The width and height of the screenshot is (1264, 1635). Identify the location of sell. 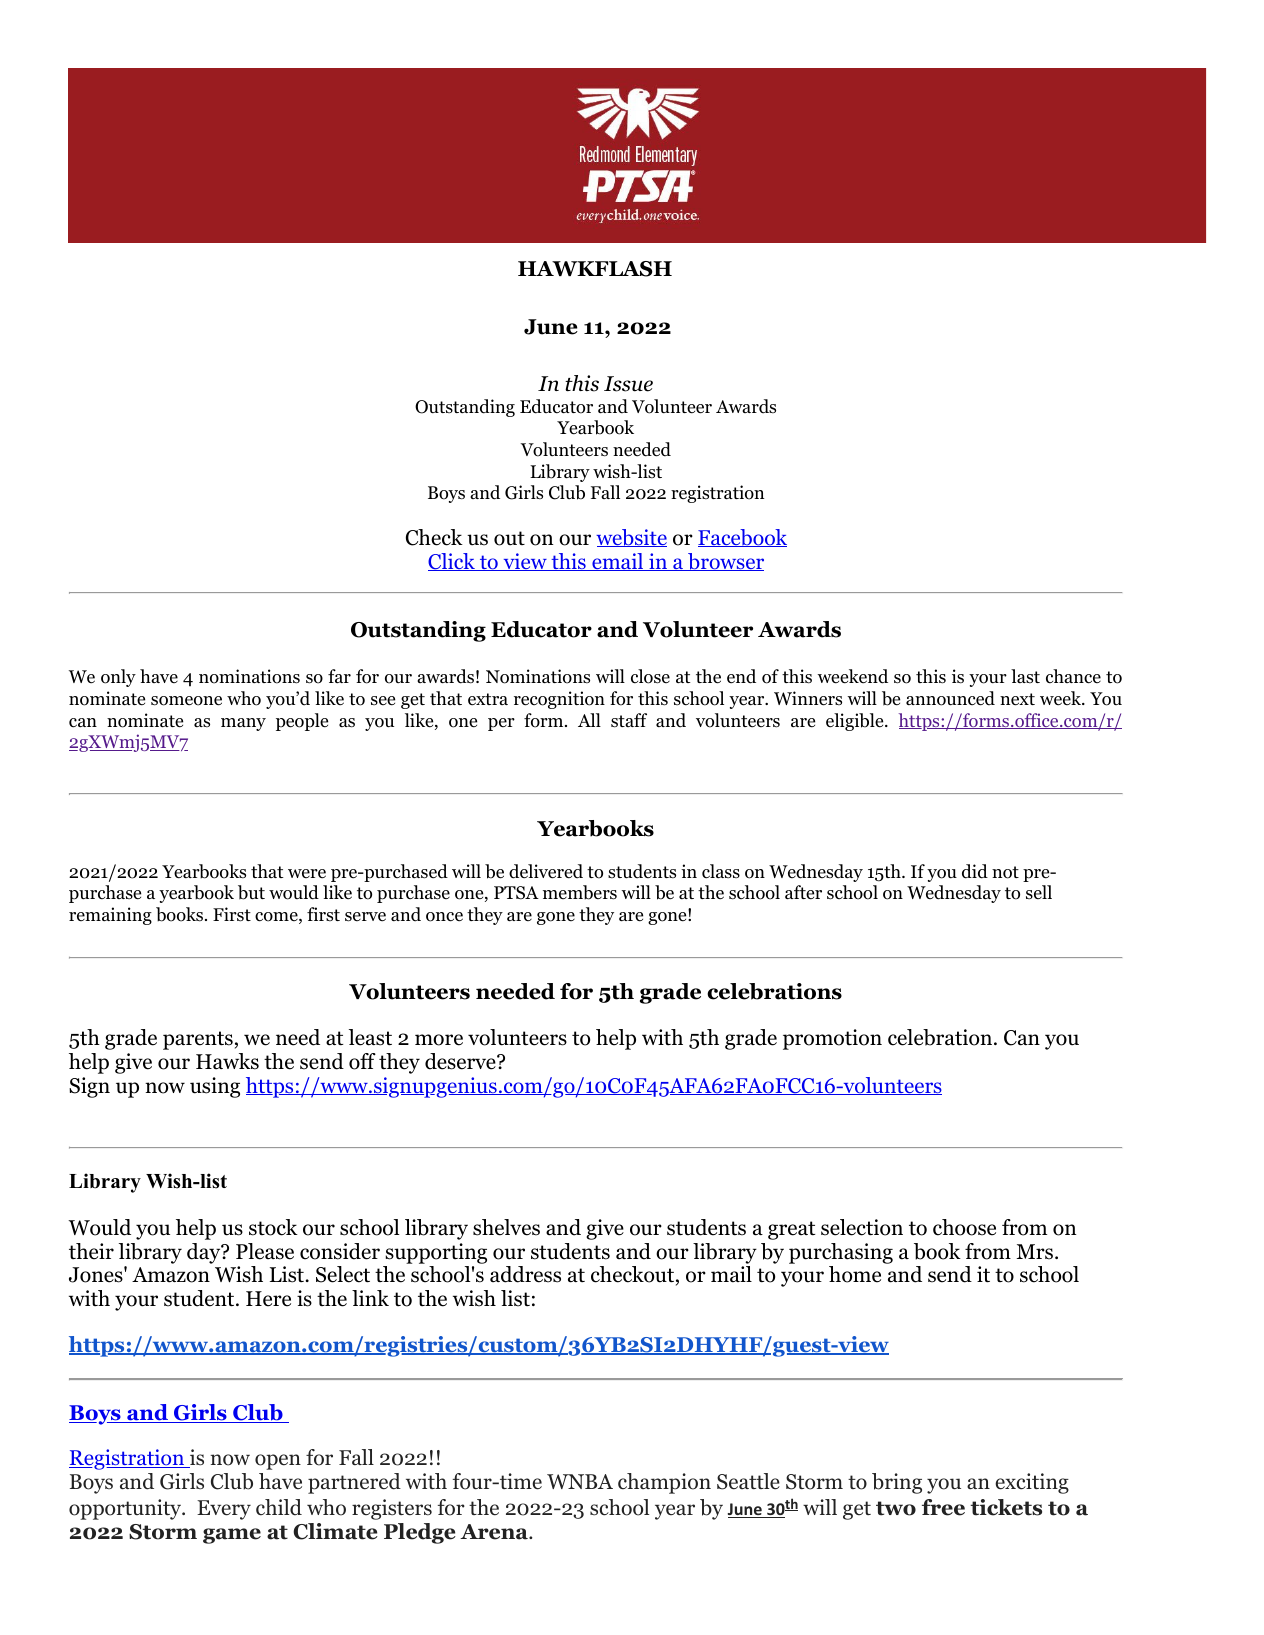
(1039, 892).
